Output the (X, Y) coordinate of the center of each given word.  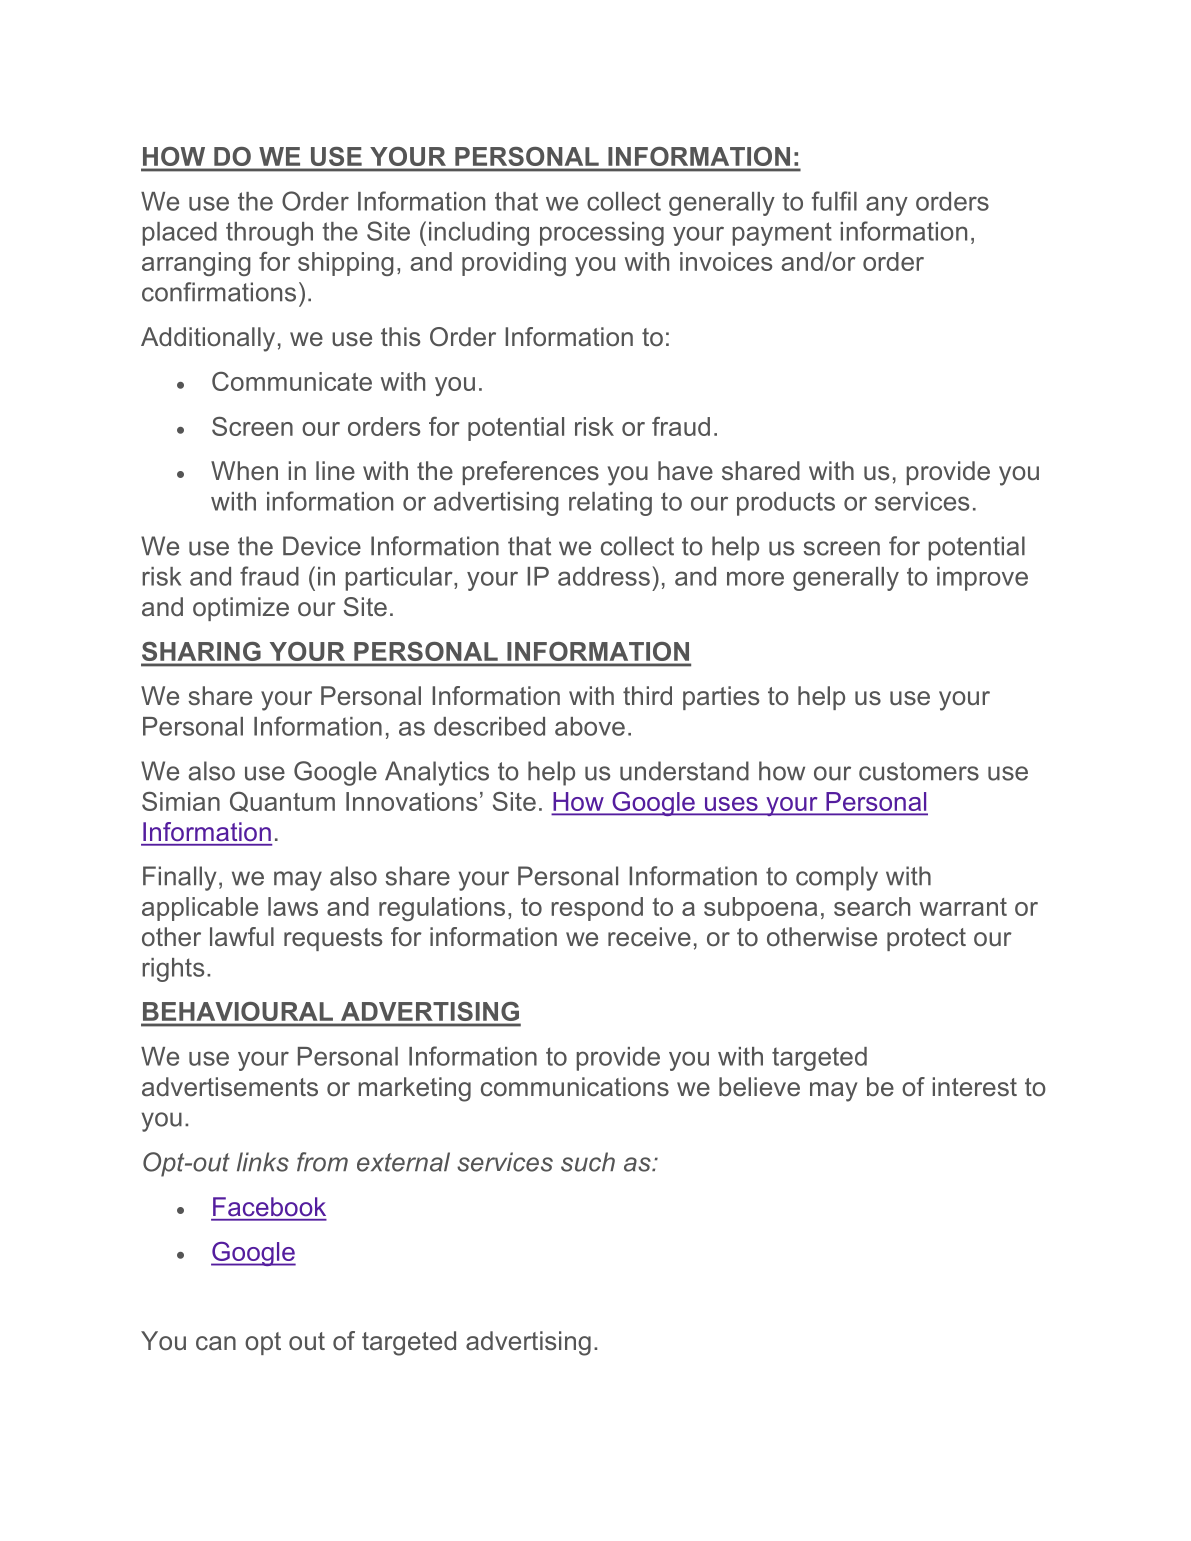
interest (975, 1087)
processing (602, 234)
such (588, 1162)
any (887, 206)
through (269, 234)
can (216, 1343)
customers (919, 771)
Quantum (282, 801)
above (590, 726)
